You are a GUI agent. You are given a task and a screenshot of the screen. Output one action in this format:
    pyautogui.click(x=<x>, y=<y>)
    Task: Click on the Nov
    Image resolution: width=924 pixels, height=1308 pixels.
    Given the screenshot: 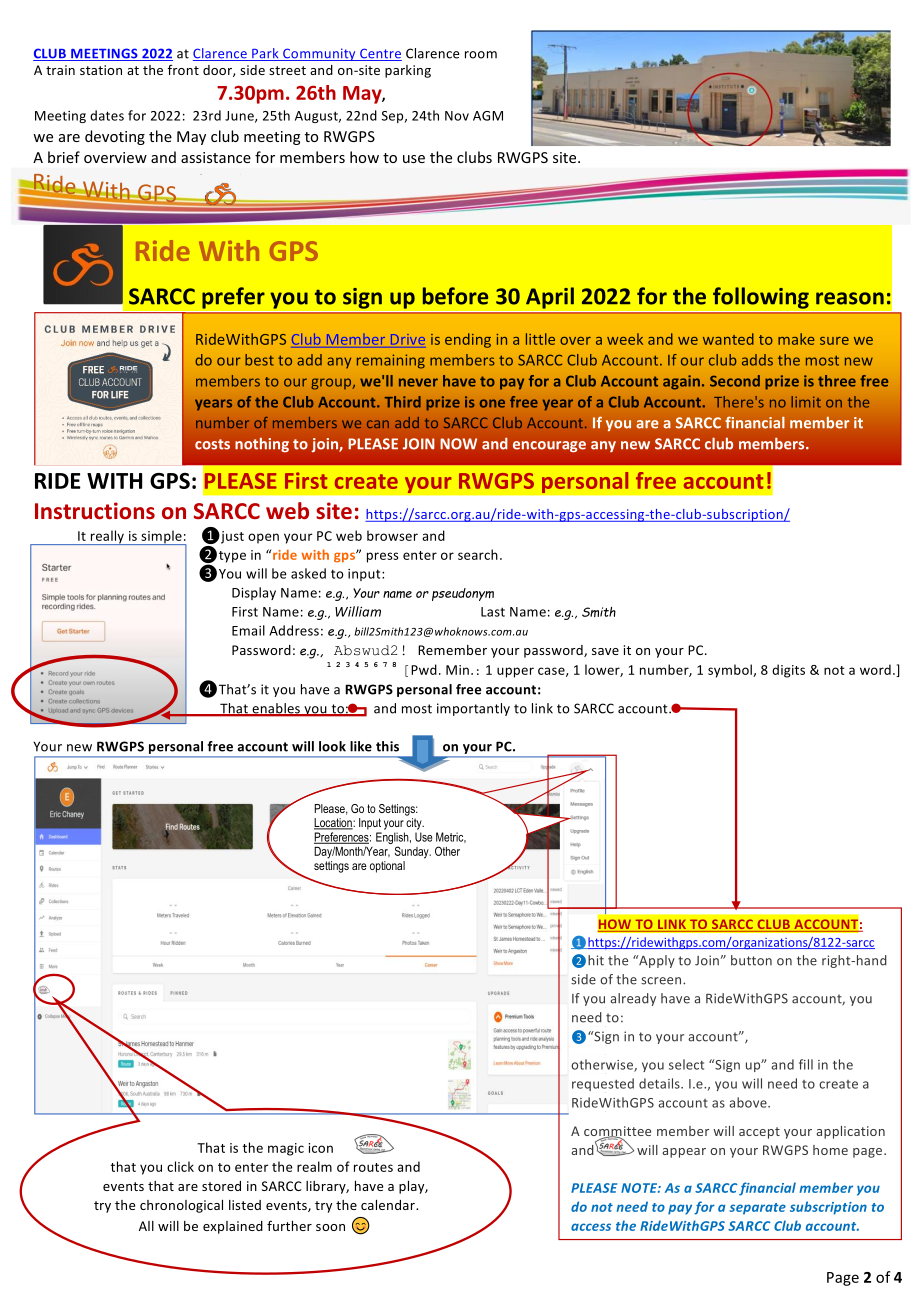 What is the action you would take?
    pyautogui.click(x=457, y=116)
